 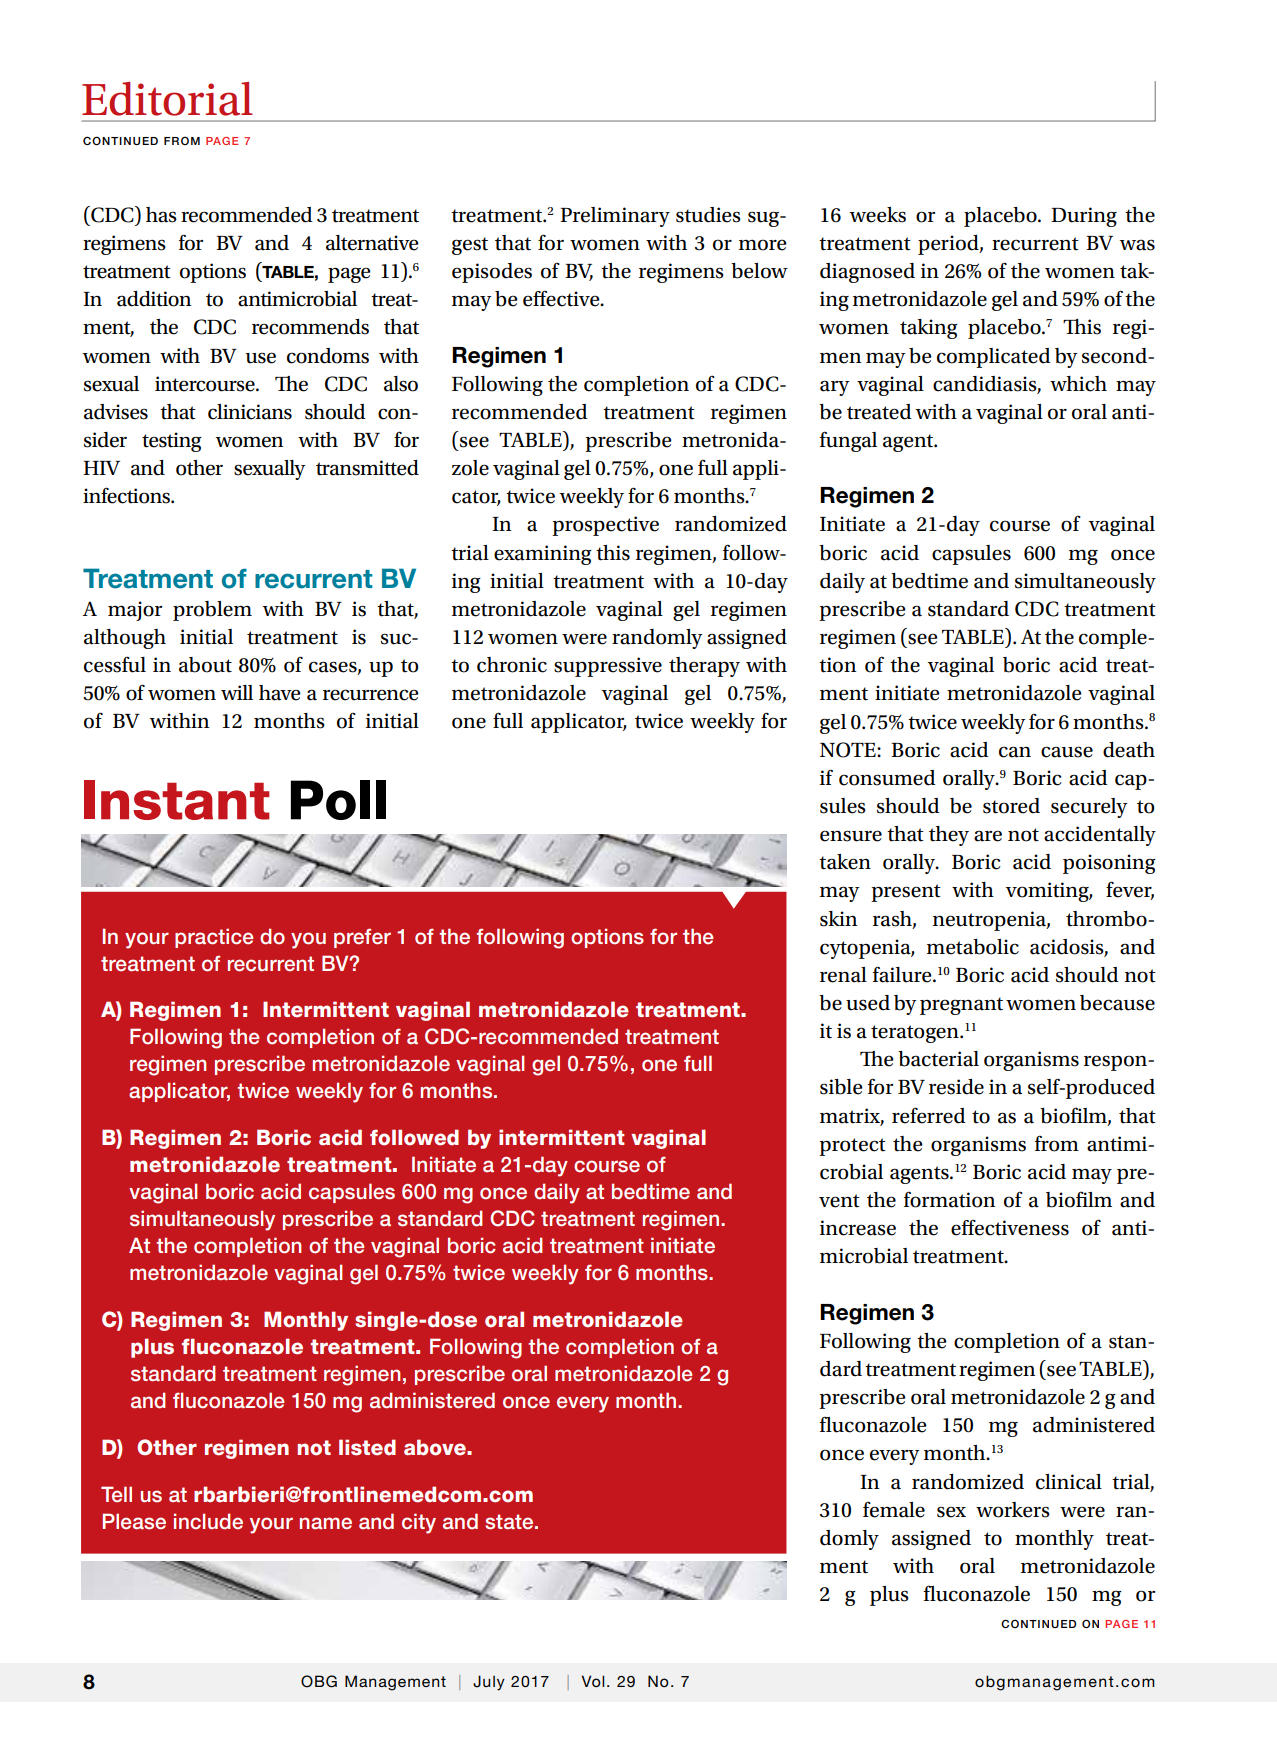 I want to click on suppressive, so click(x=608, y=667).
